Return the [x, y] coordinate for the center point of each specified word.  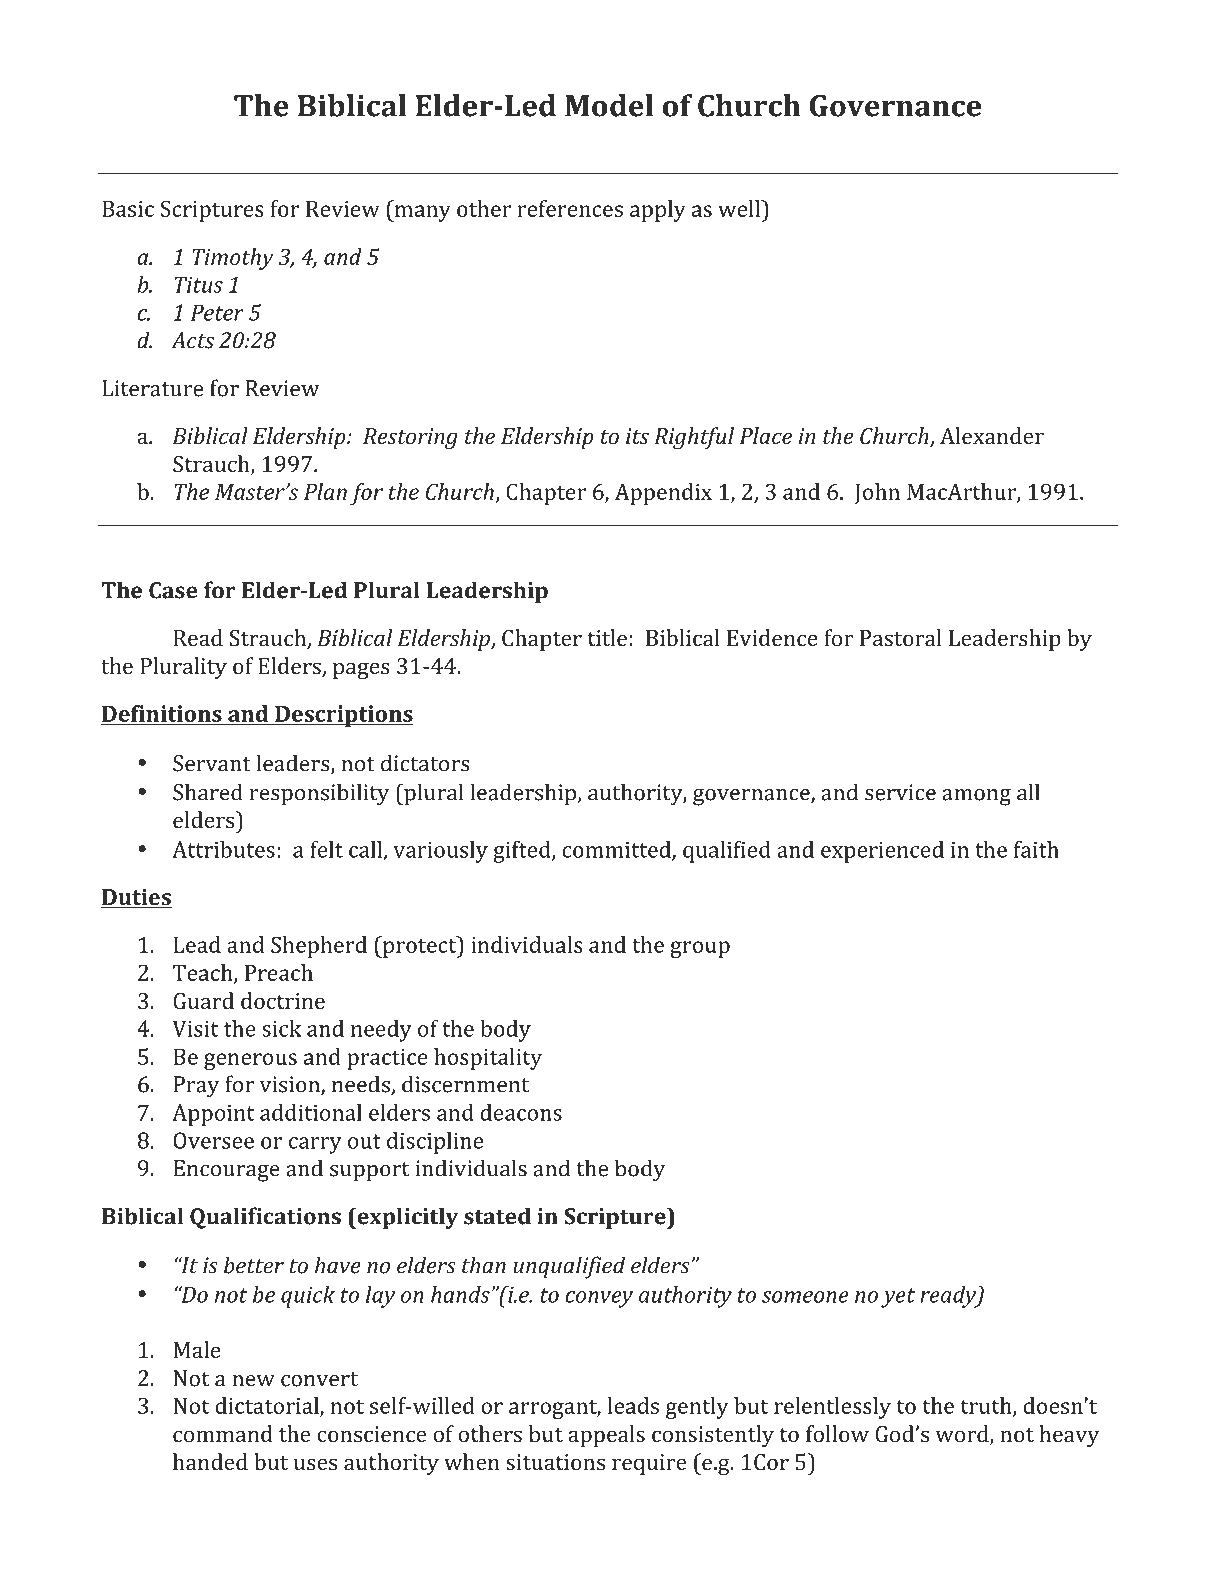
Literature [152, 388]
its [637, 436]
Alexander [992, 435]
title [607, 637]
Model [609, 105]
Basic [128, 209]
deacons [521, 1112]
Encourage [226, 1171]
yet [898, 1298]
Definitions [162, 713]
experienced [882, 852]
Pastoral [901, 637]
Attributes [223, 849]
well [740, 208]
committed [617, 850]
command [223, 1433]
